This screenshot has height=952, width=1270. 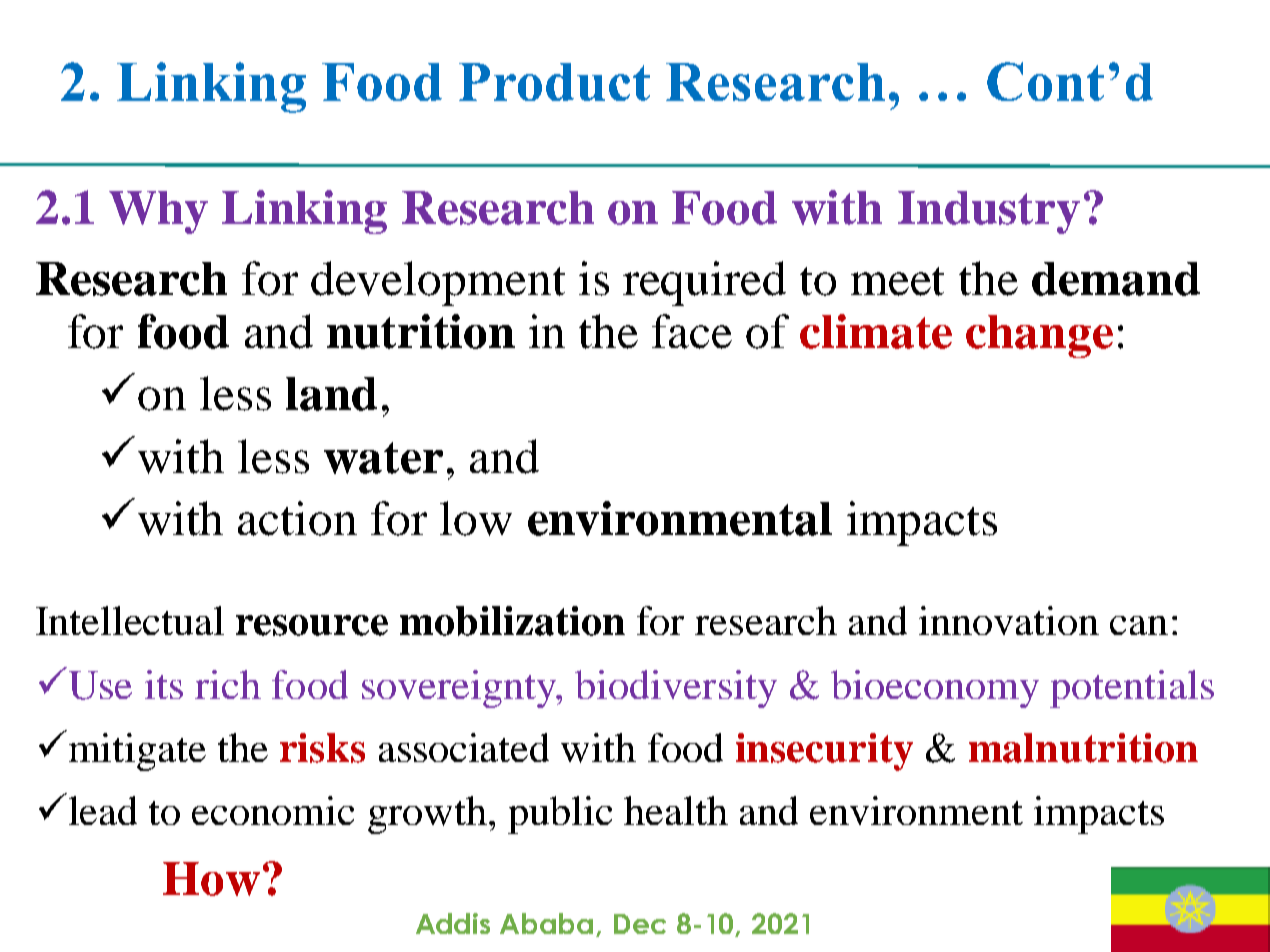 What do you see at coordinates (1132, 689) in the screenshot?
I see `potentials` at bounding box center [1132, 689].
